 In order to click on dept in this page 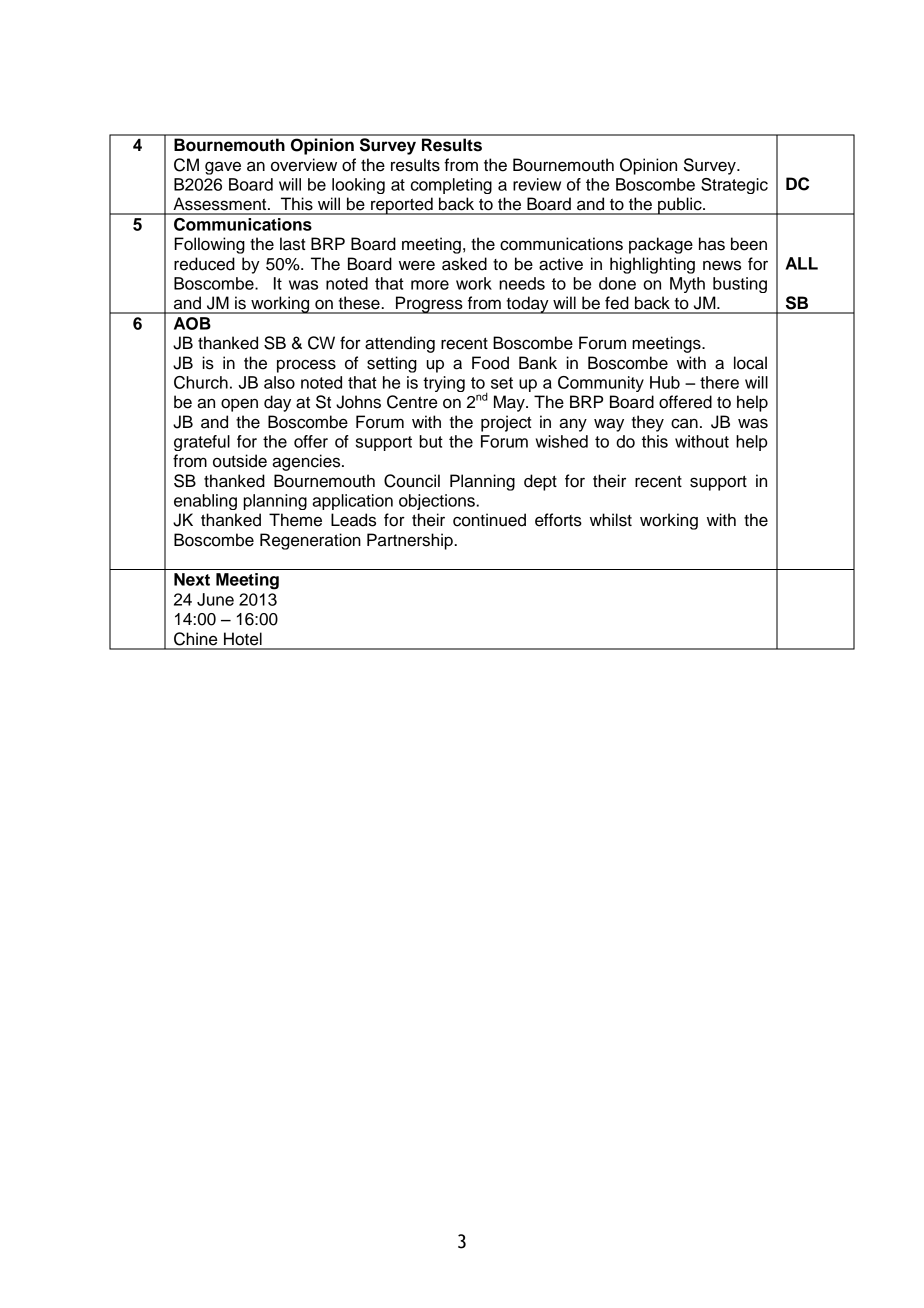, I will do `click(540, 482)`.
